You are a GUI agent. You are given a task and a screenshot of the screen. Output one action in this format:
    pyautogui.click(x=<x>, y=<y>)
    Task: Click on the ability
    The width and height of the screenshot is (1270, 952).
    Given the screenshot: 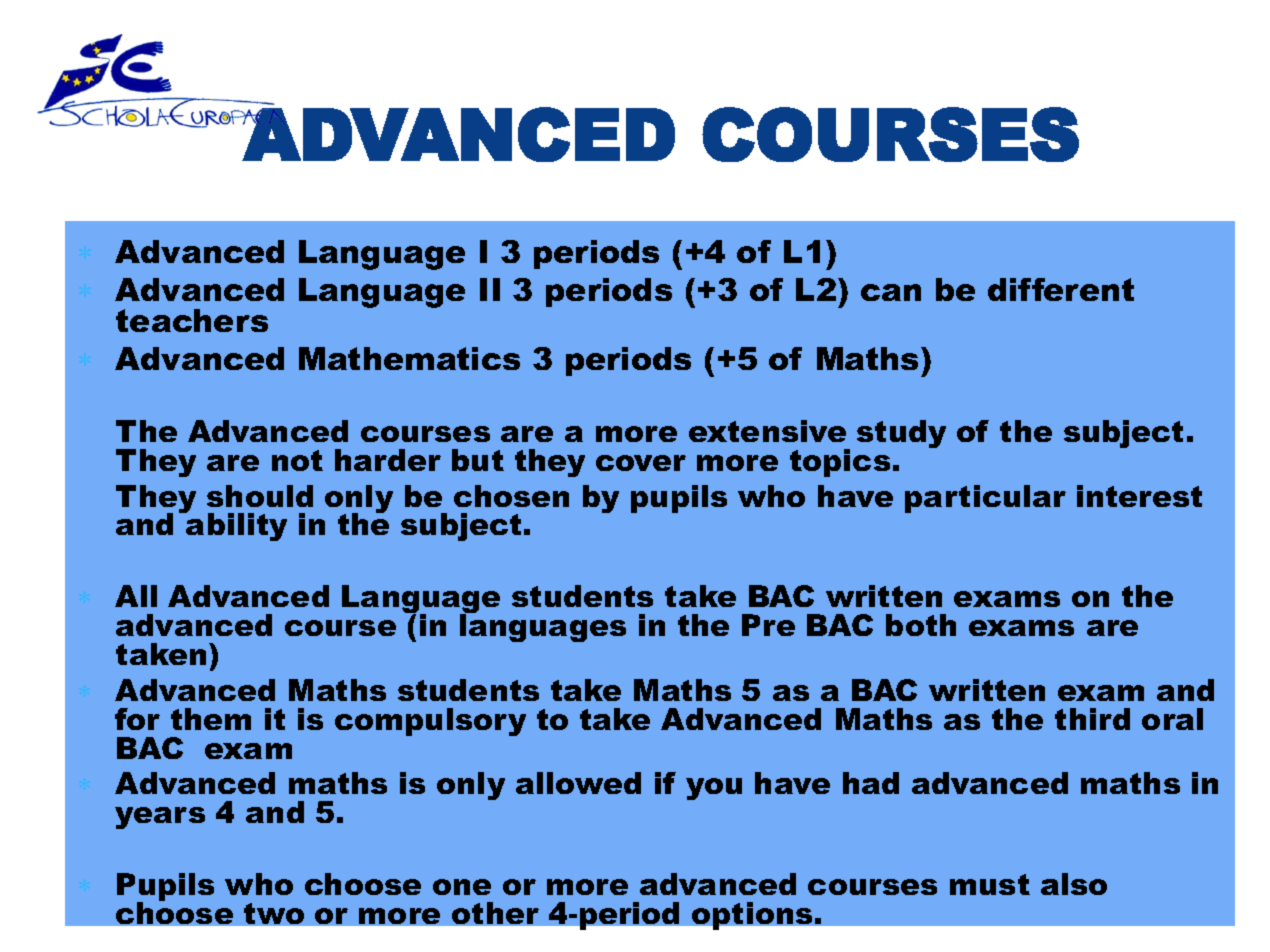 What is the action you would take?
    pyautogui.click(x=235, y=526)
